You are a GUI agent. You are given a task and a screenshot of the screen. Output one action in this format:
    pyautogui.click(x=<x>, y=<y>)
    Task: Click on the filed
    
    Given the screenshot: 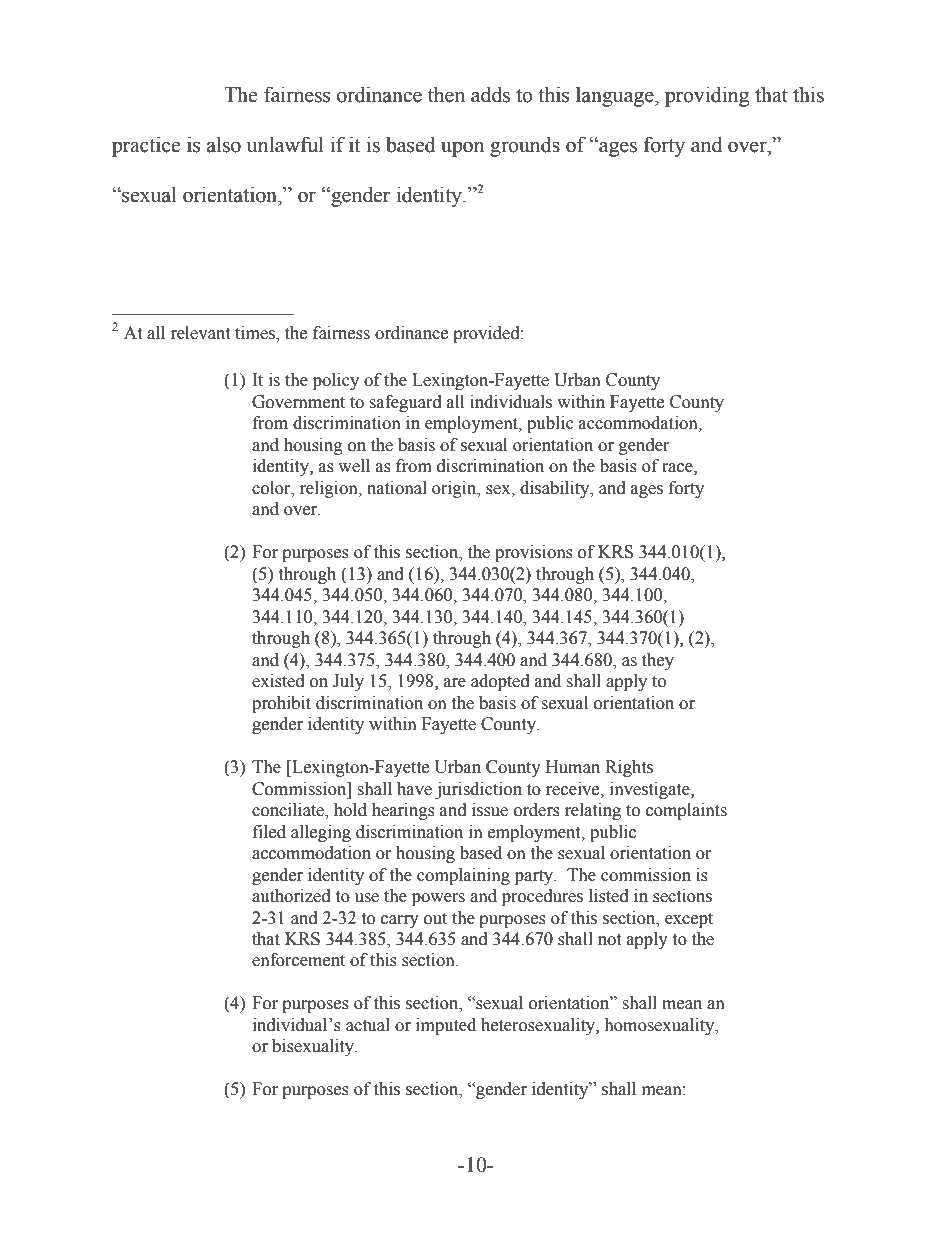 What is the action you would take?
    pyautogui.click(x=269, y=832)
